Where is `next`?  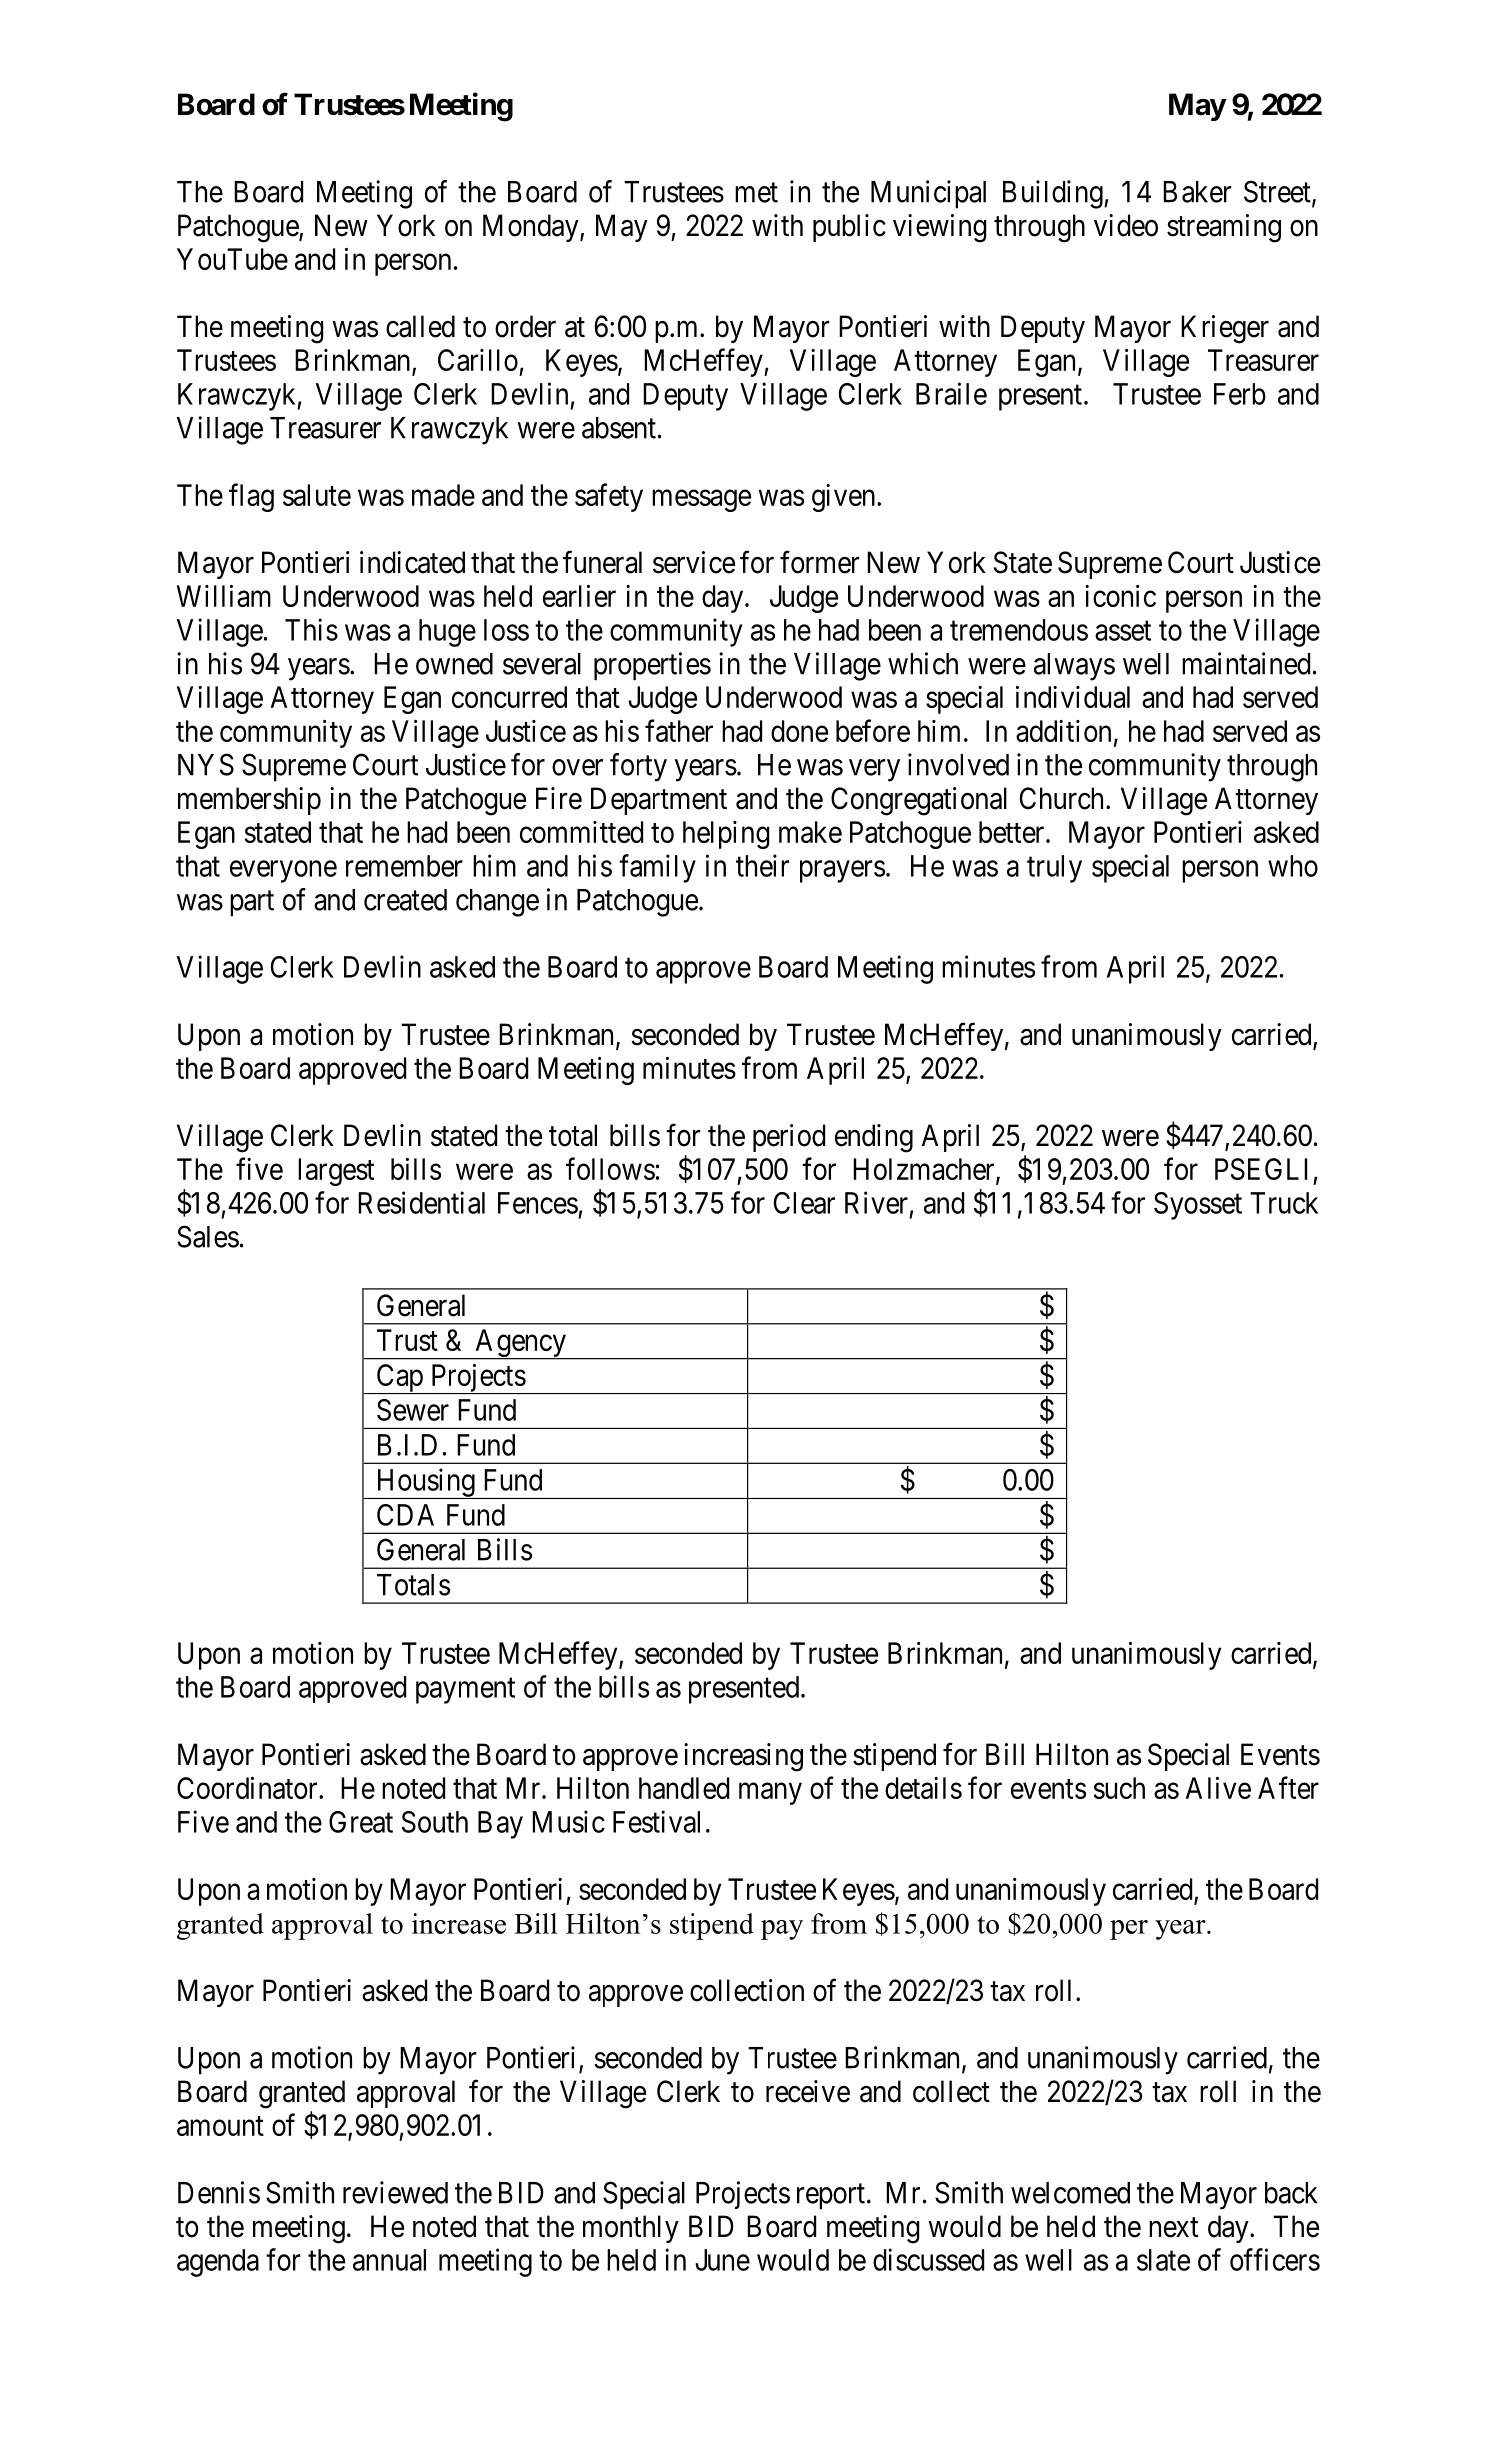 next is located at coordinates (1173, 2227).
